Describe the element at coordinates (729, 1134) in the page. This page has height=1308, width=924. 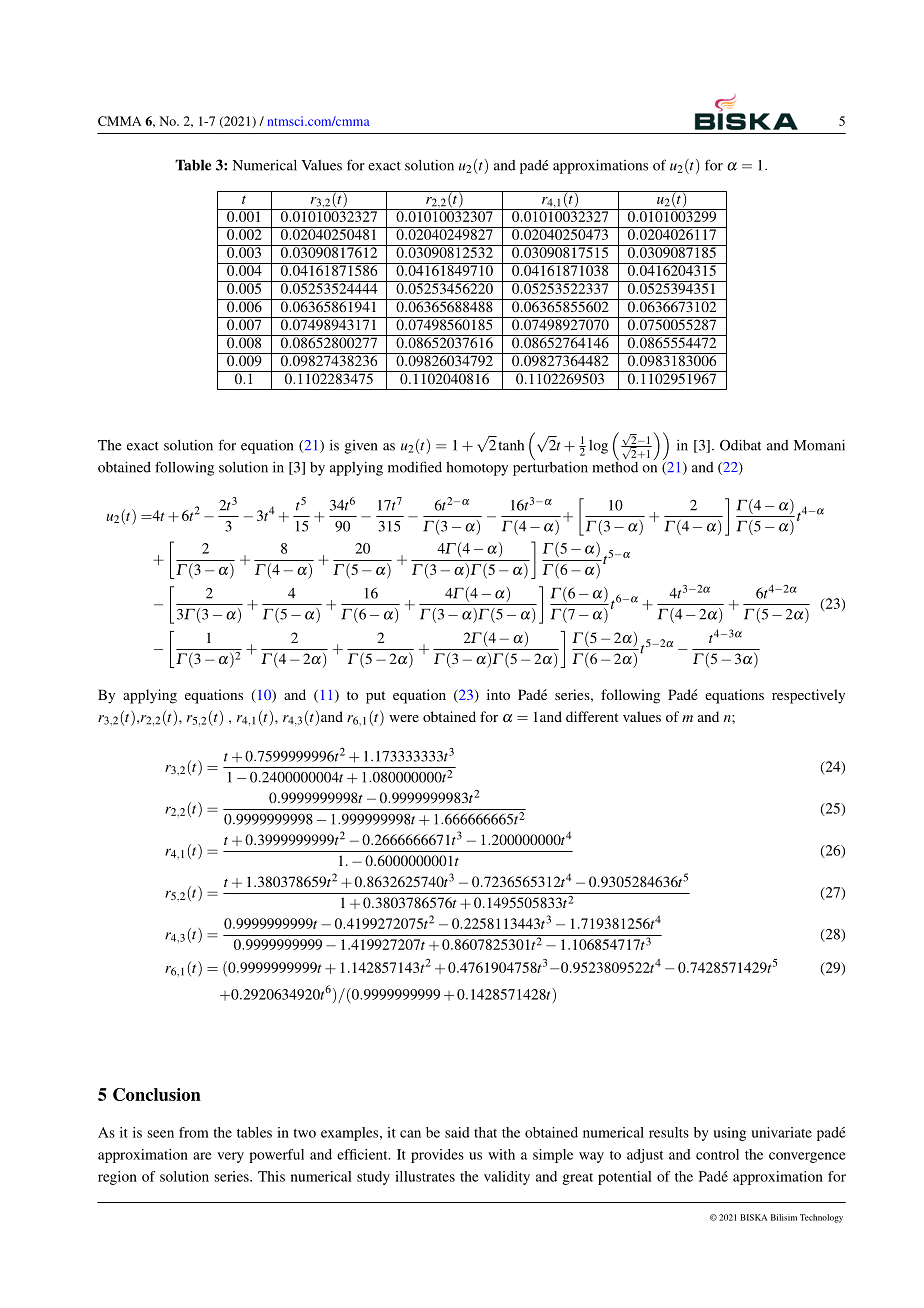
I see `using` at that location.
